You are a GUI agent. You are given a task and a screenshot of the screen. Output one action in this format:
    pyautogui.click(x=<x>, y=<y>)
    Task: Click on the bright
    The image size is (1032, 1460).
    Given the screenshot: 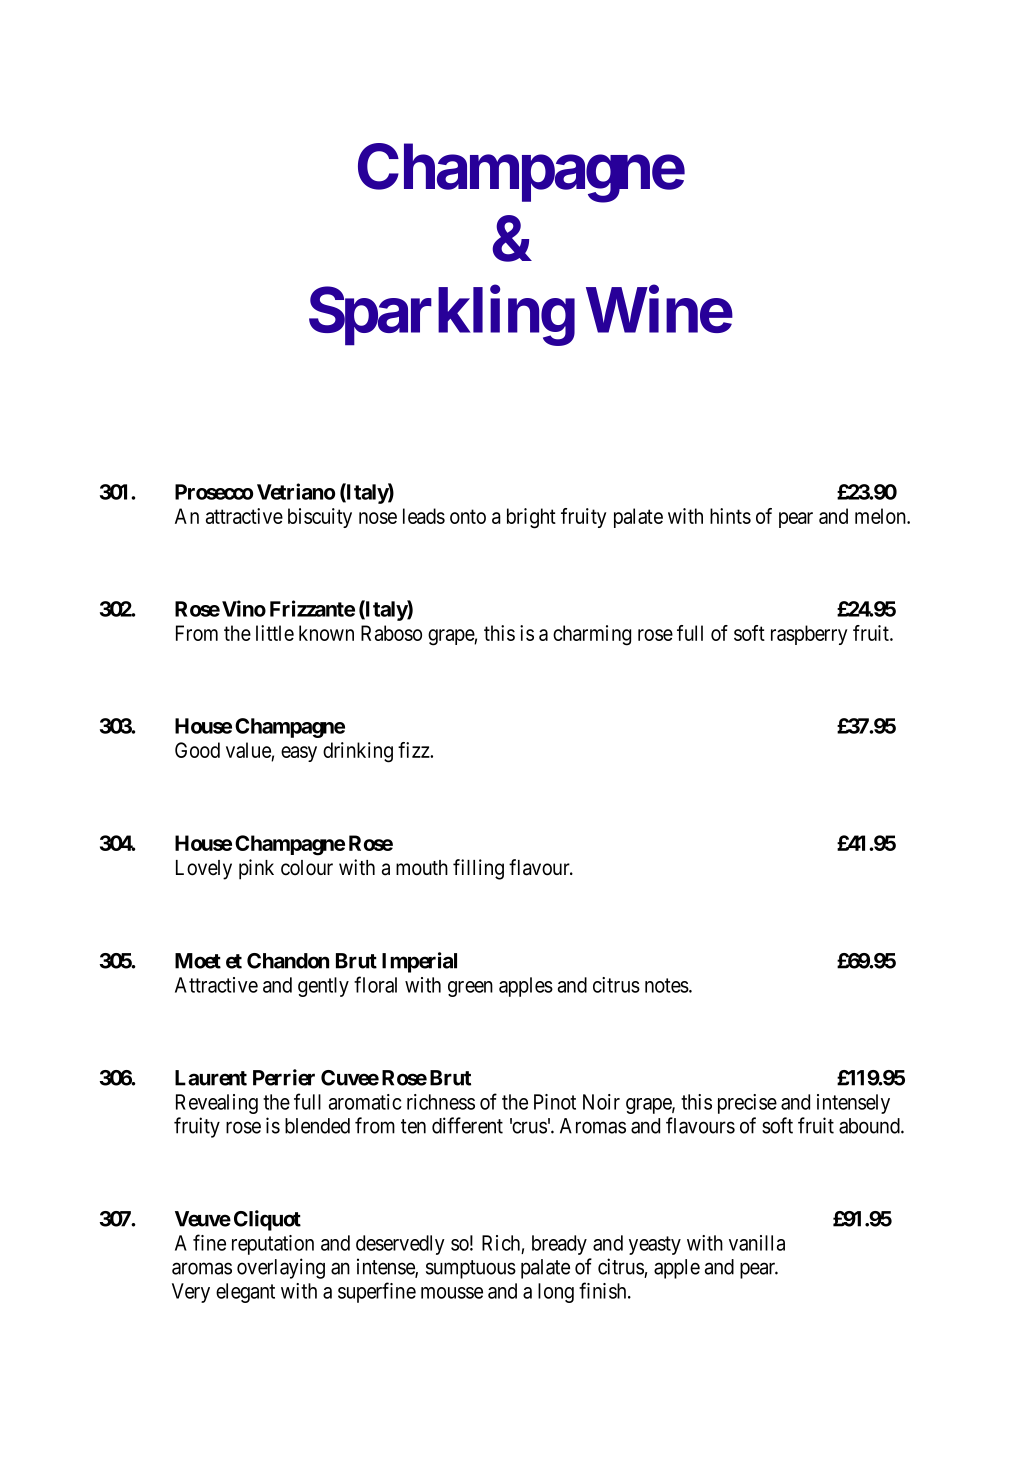 What is the action you would take?
    pyautogui.click(x=531, y=518)
